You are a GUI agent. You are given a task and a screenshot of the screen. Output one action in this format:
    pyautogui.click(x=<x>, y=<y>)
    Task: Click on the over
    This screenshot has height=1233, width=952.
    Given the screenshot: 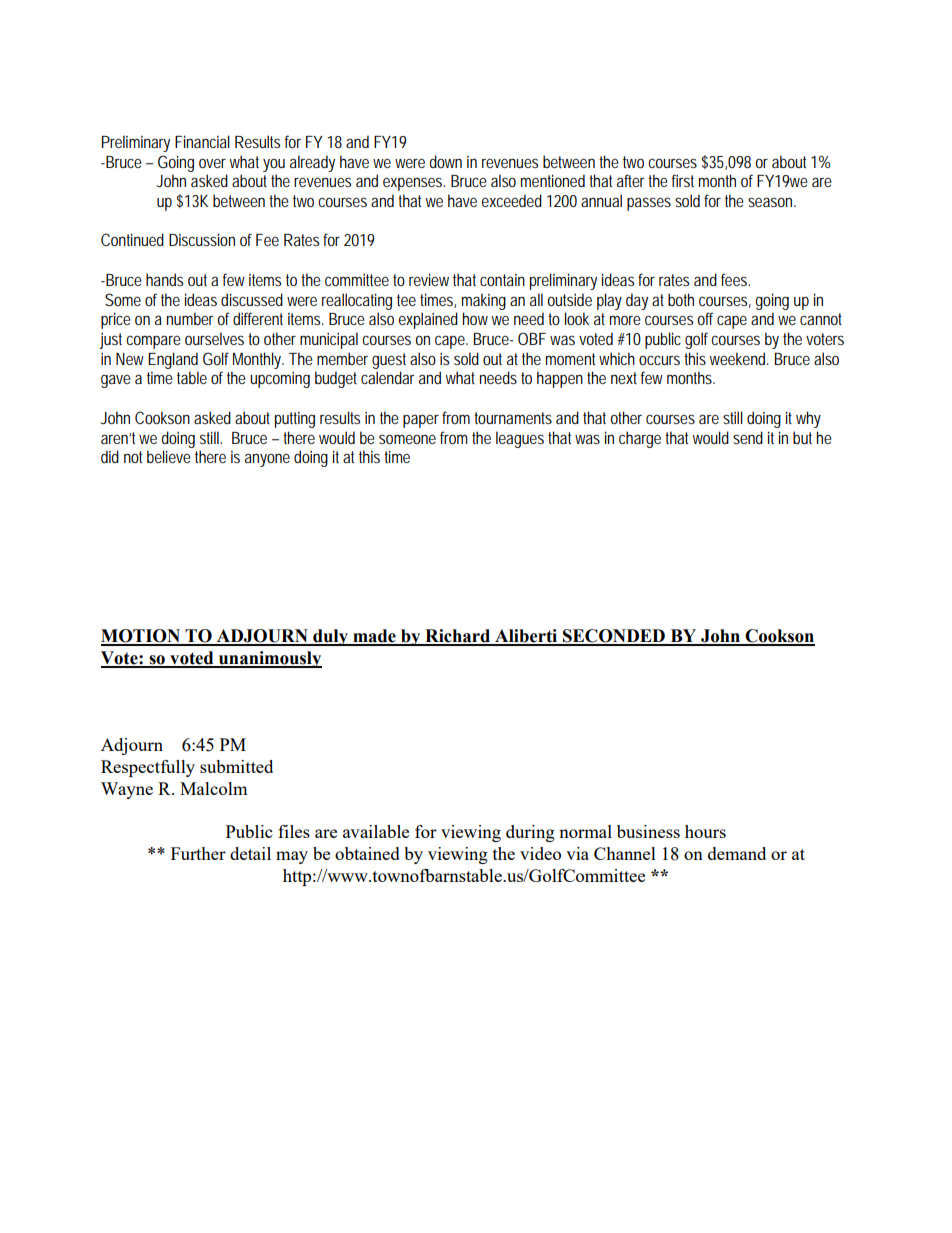 What is the action you would take?
    pyautogui.click(x=212, y=163)
